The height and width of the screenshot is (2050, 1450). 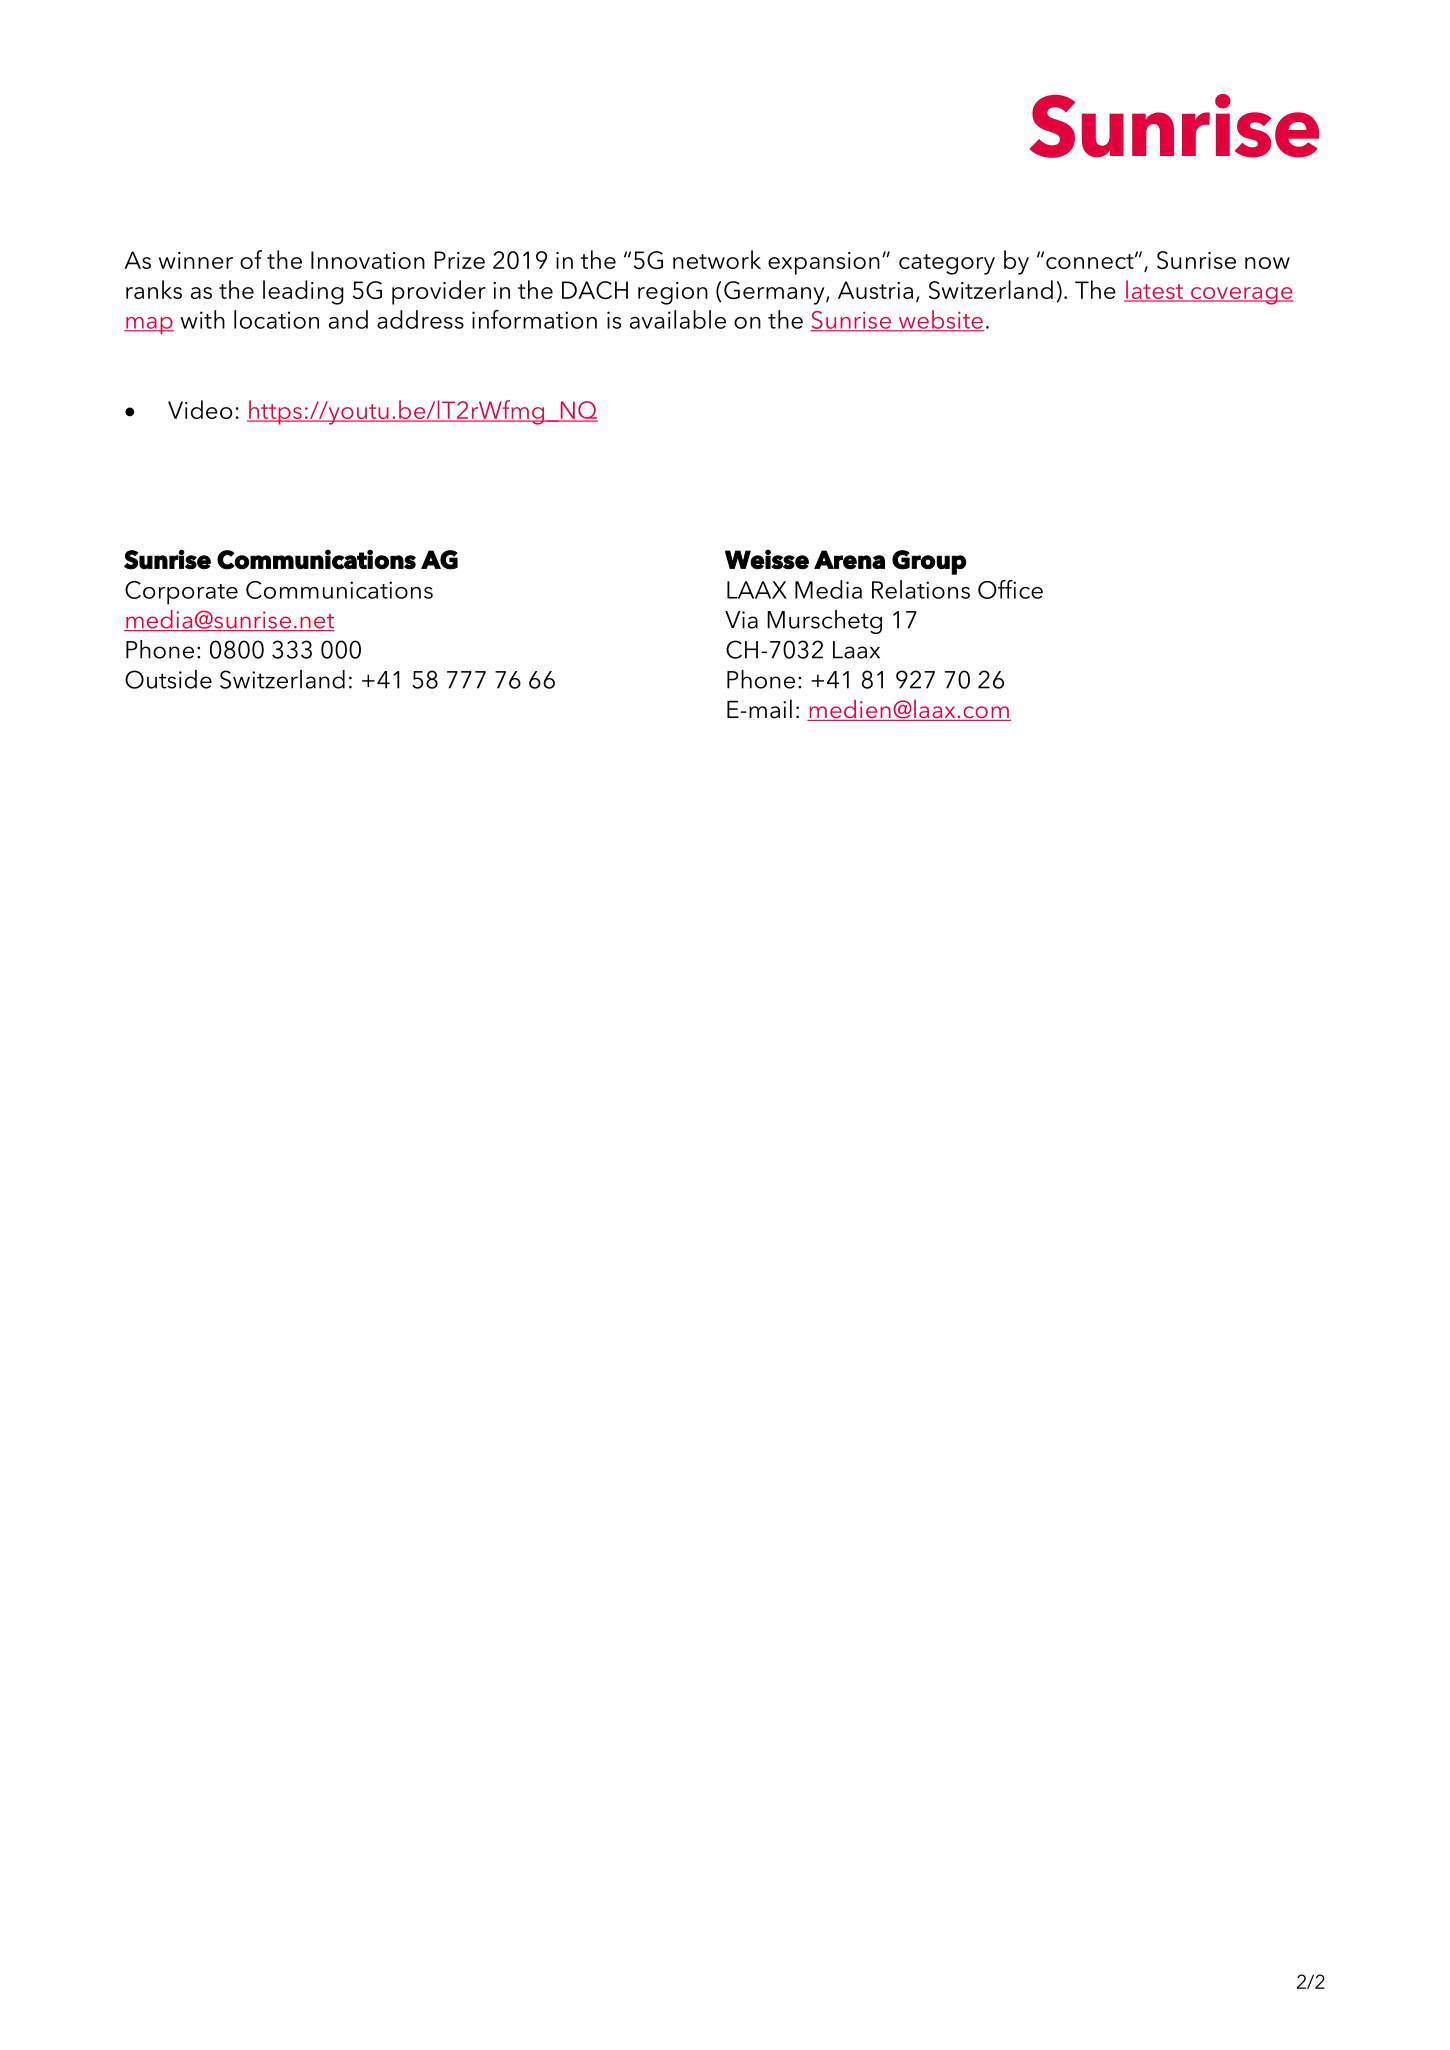 I want to click on Innovation, so click(x=368, y=260).
